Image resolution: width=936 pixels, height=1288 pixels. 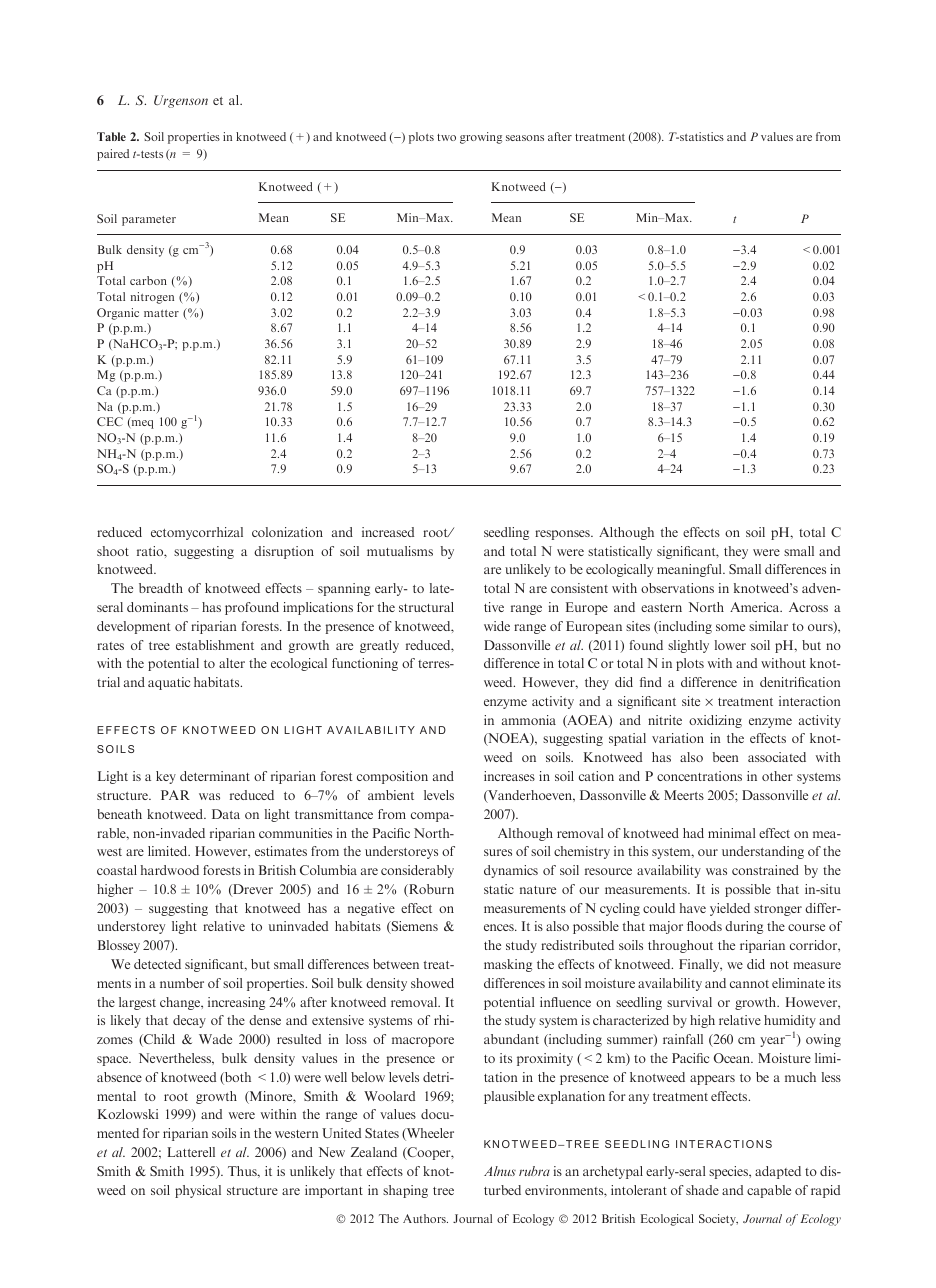 What do you see at coordinates (620, 552) in the screenshot?
I see `statistically` at bounding box center [620, 552].
